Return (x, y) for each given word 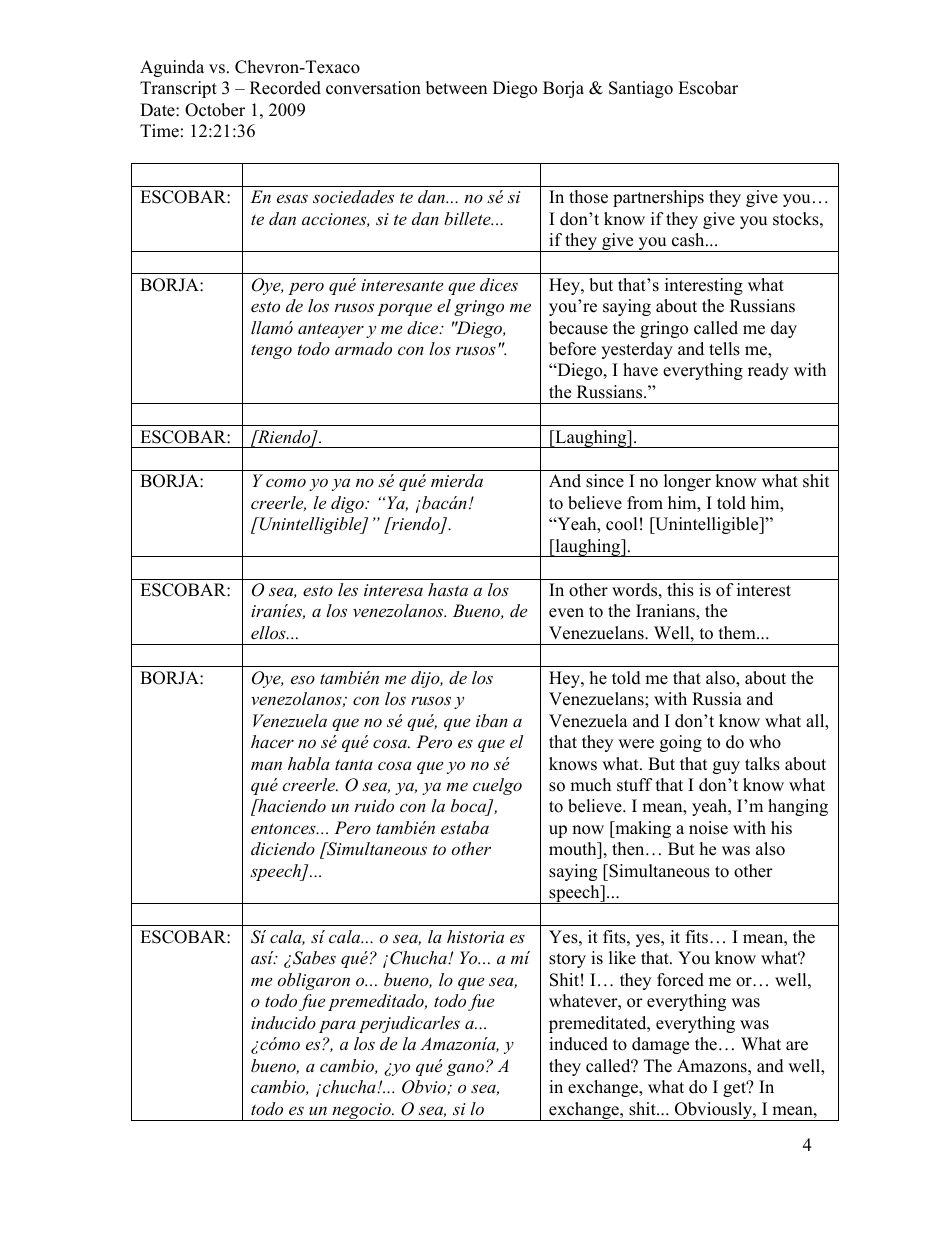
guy (726, 767)
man (266, 765)
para (337, 1026)
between (456, 88)
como (286, 482)
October (215, 110)
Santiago (641, 89)
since (605, 481)
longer (687, 482)
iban (492, 720)
